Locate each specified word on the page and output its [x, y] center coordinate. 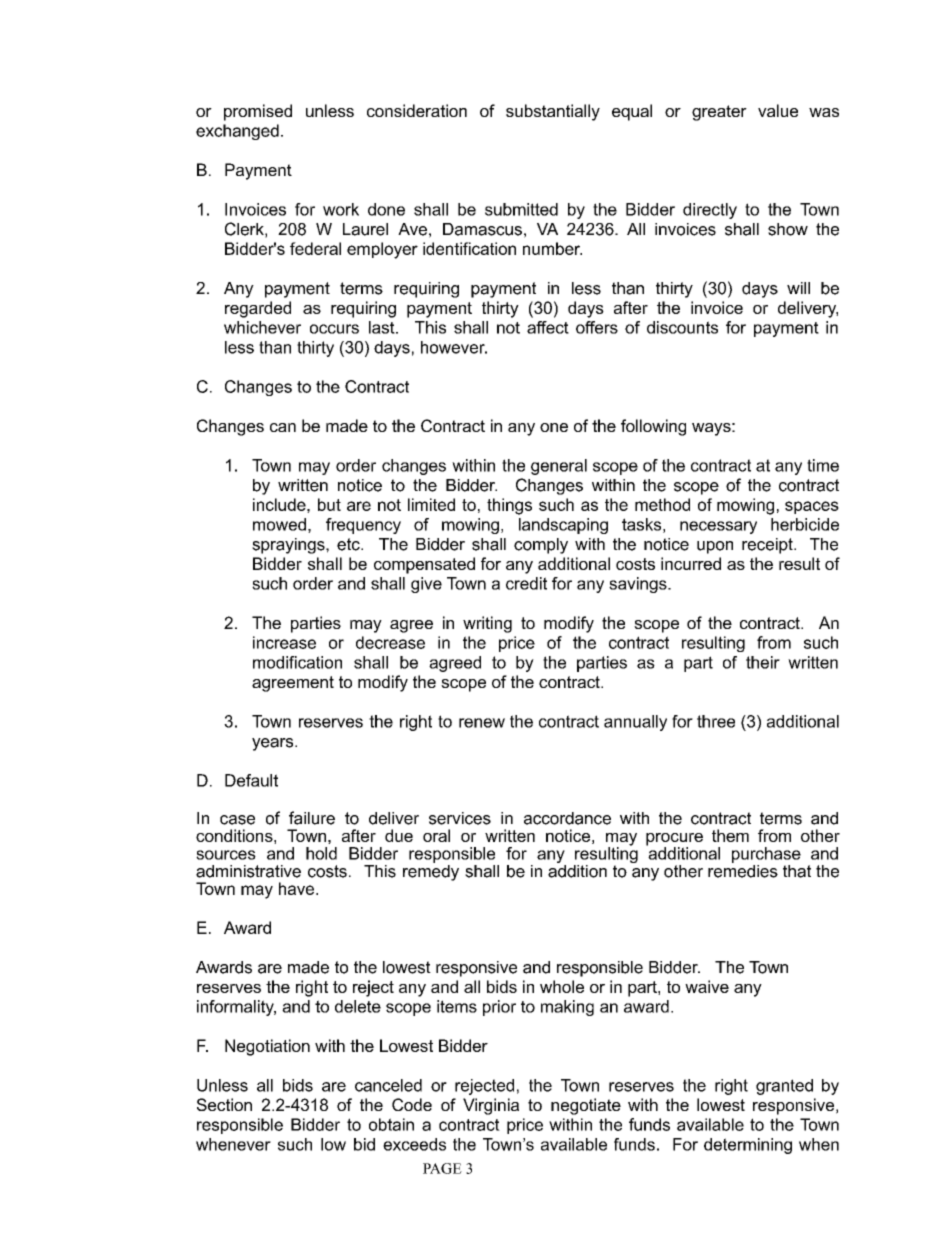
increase [284, 642]
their [763, 662]
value [778, 110]
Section [224, 1104]
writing [487, 624]
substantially [553, 112]
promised [258, 112]
